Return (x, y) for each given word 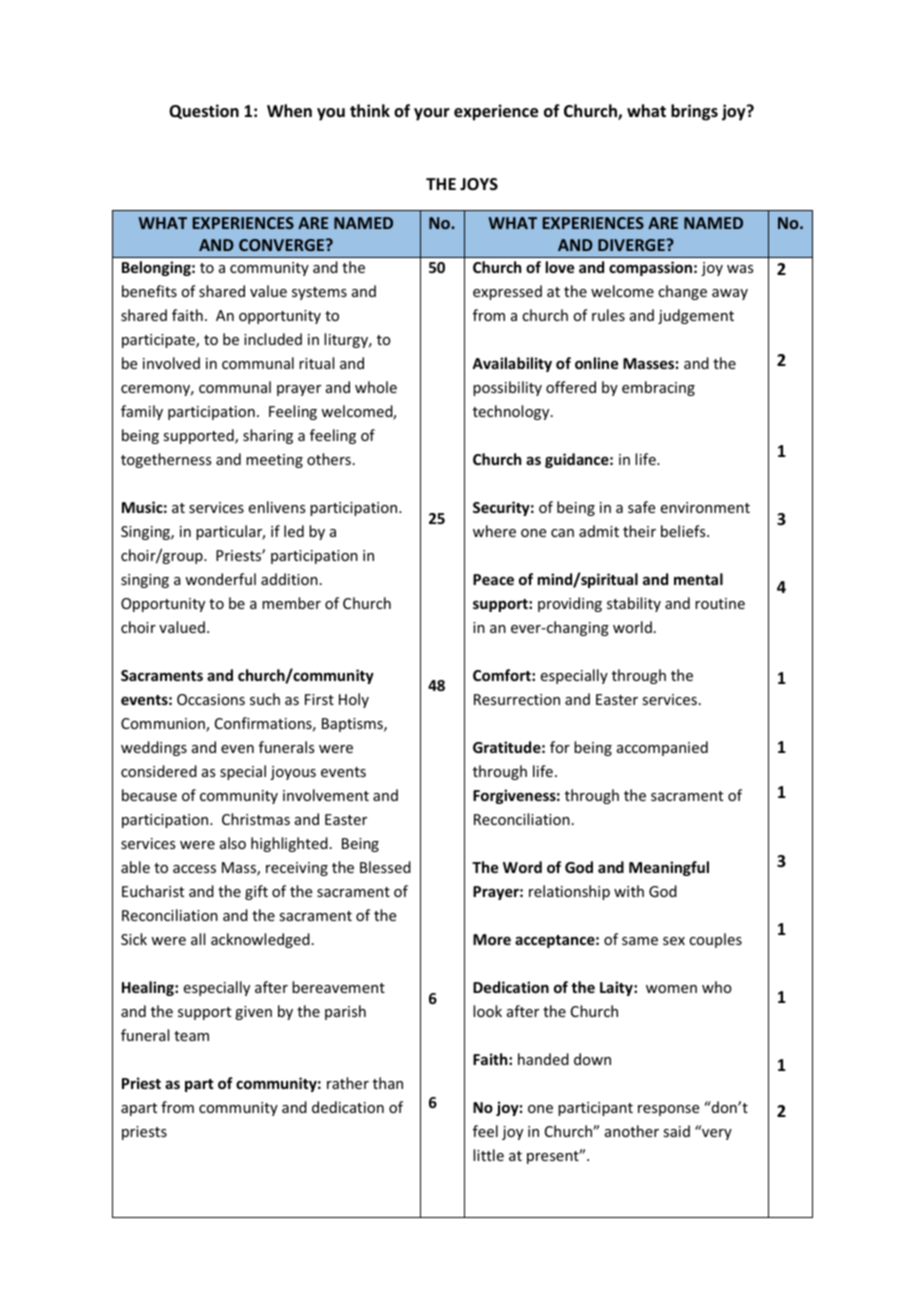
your (432, 114)
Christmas (256, 819)
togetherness (166, 460)
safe (641, 507)
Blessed (385, 867)
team (191, 1036)
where (494, 531)
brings (694, 112)
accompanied (662, 748)
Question (204, 111)
